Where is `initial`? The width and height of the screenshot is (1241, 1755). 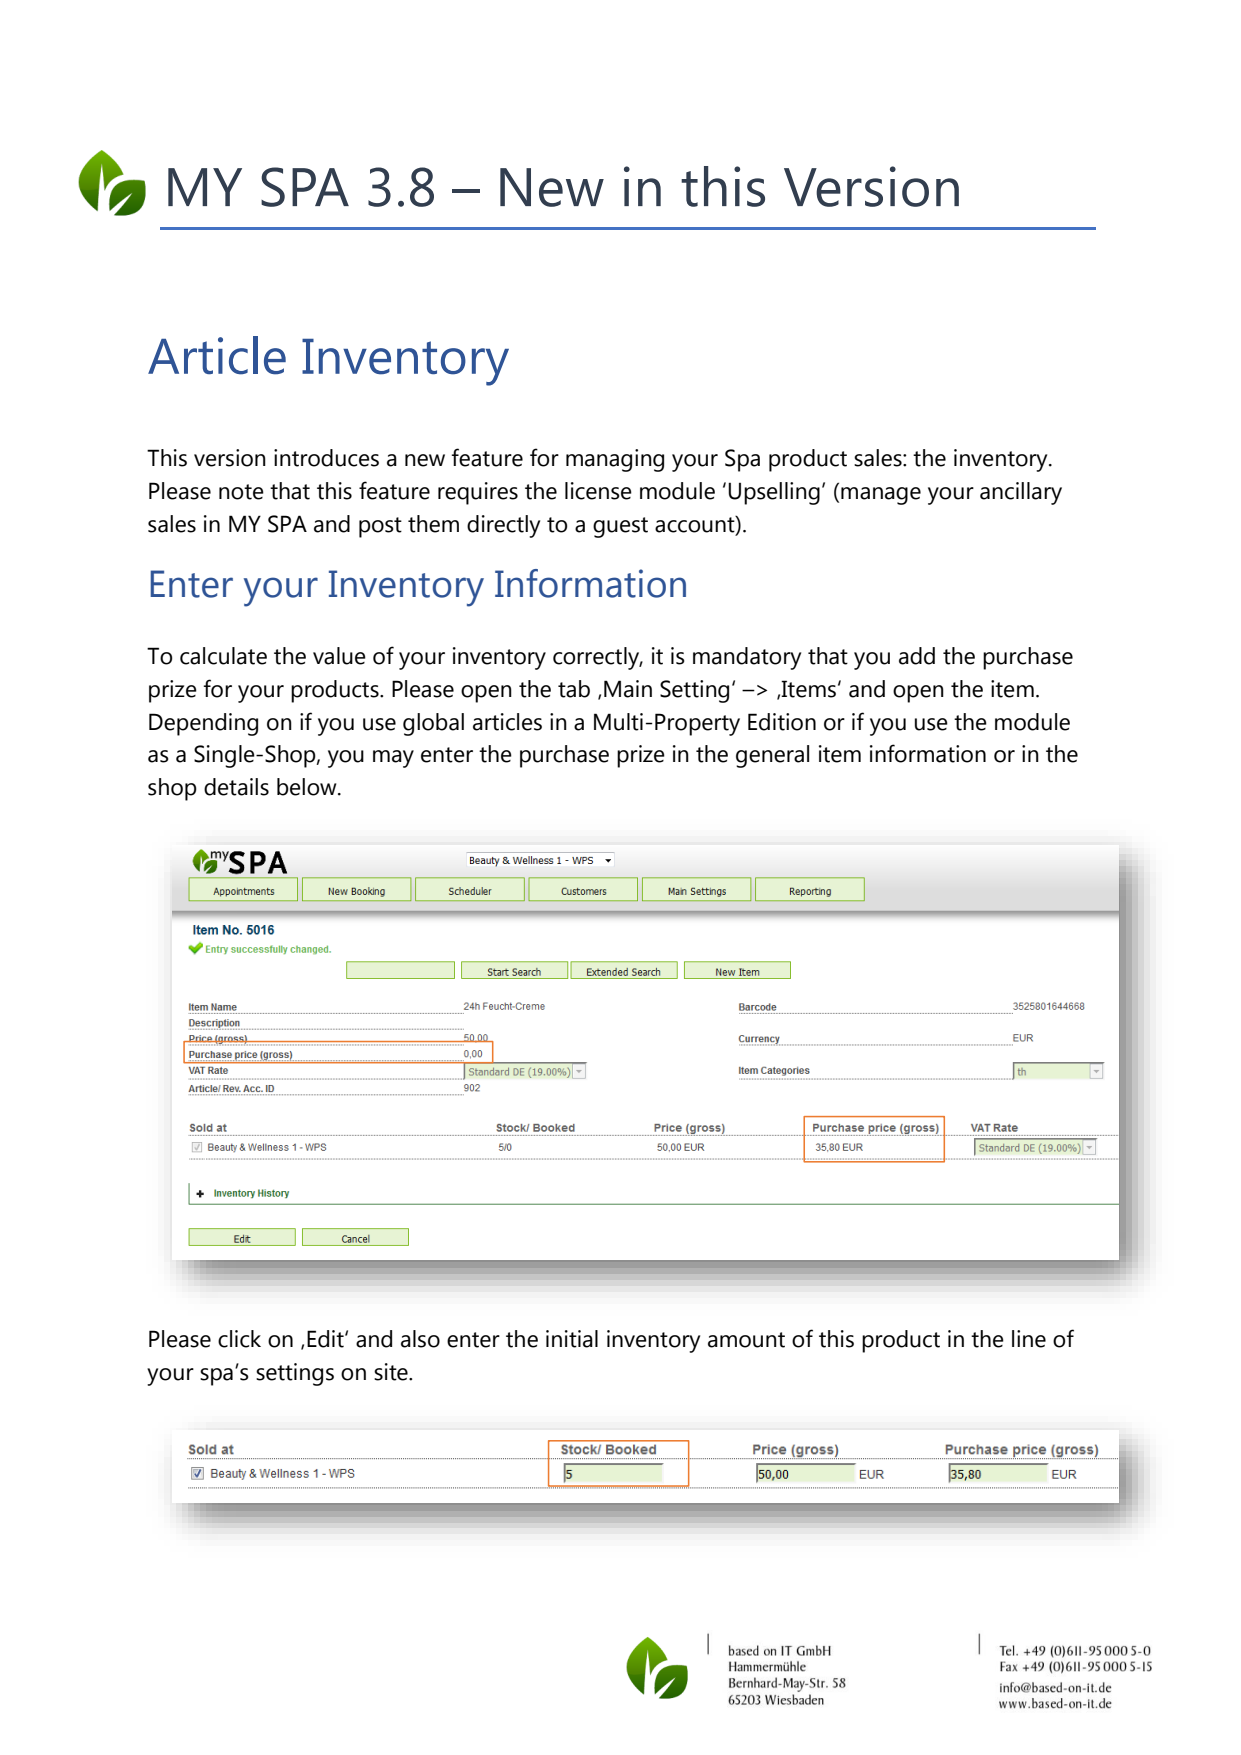 initial is located at coordinates (572, 1339).
